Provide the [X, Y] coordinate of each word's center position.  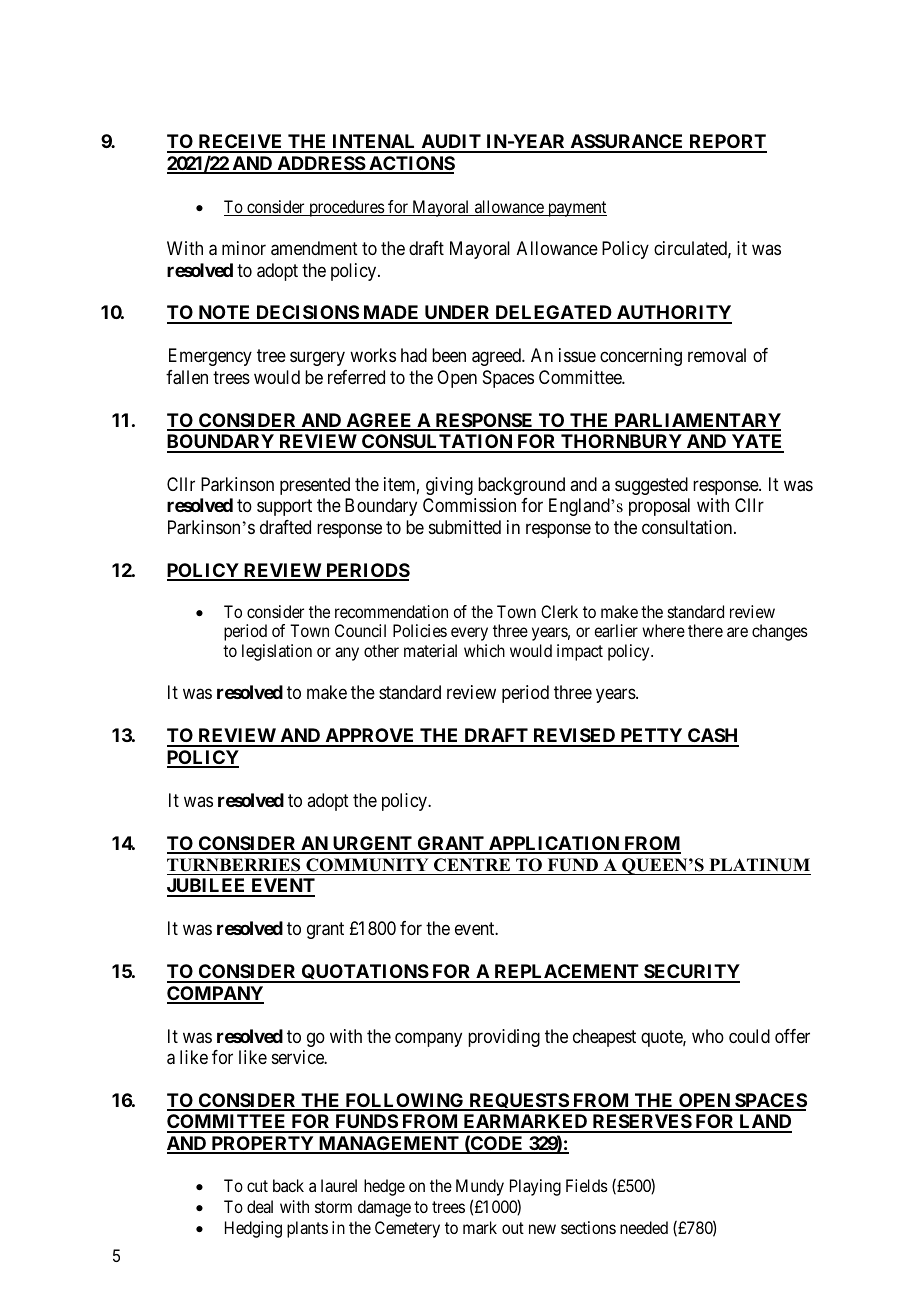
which [484, 650]
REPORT [727, 143]
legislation [277, 652]
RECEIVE [240, 143]
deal [260, 1206]
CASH [712, 737]
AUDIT [451, 143]
